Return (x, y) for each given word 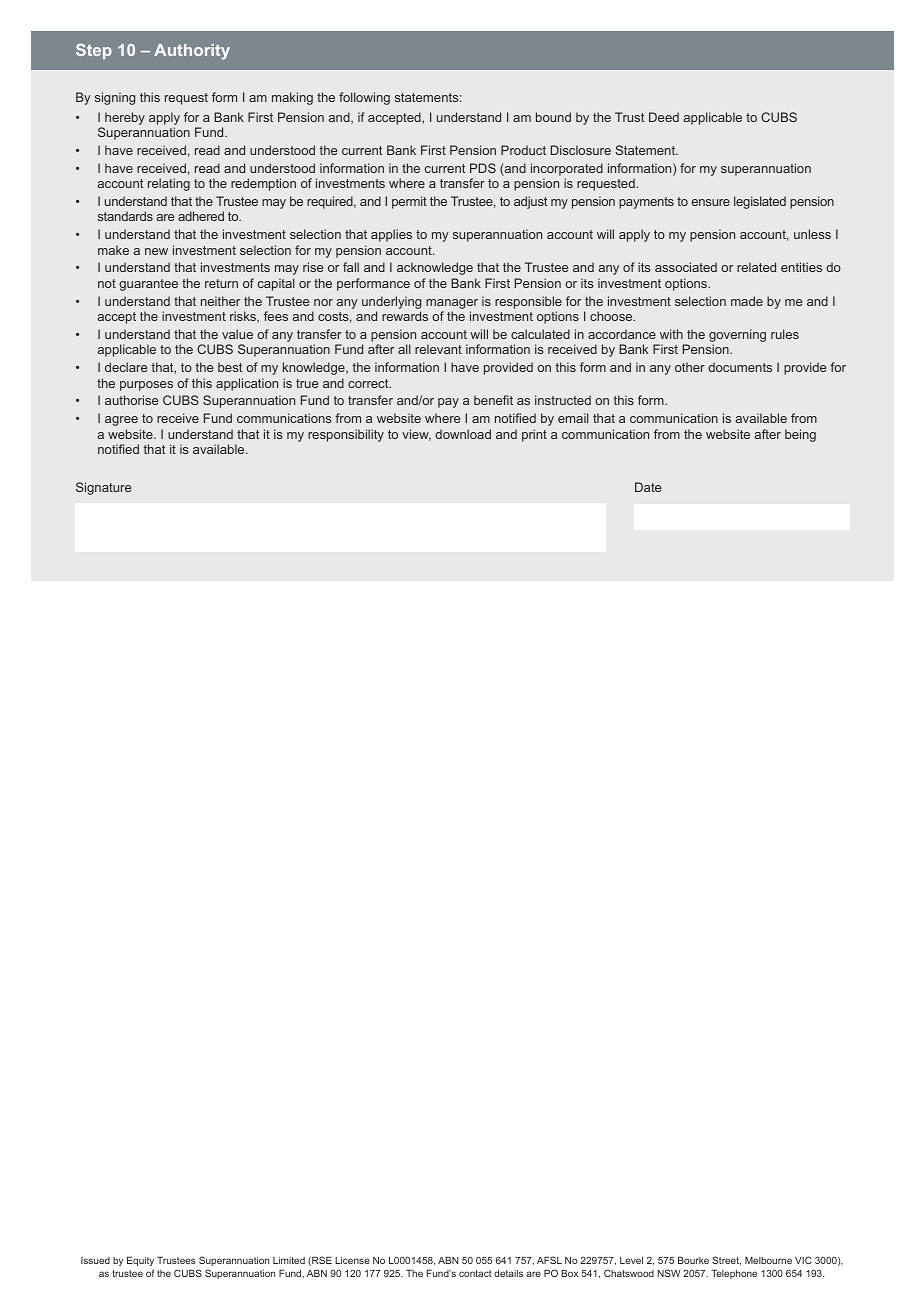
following (364, 98)
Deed (664, 117)
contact (475, 1273)
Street (726, 1260)
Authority (192, 52)
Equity (140, 1261)
